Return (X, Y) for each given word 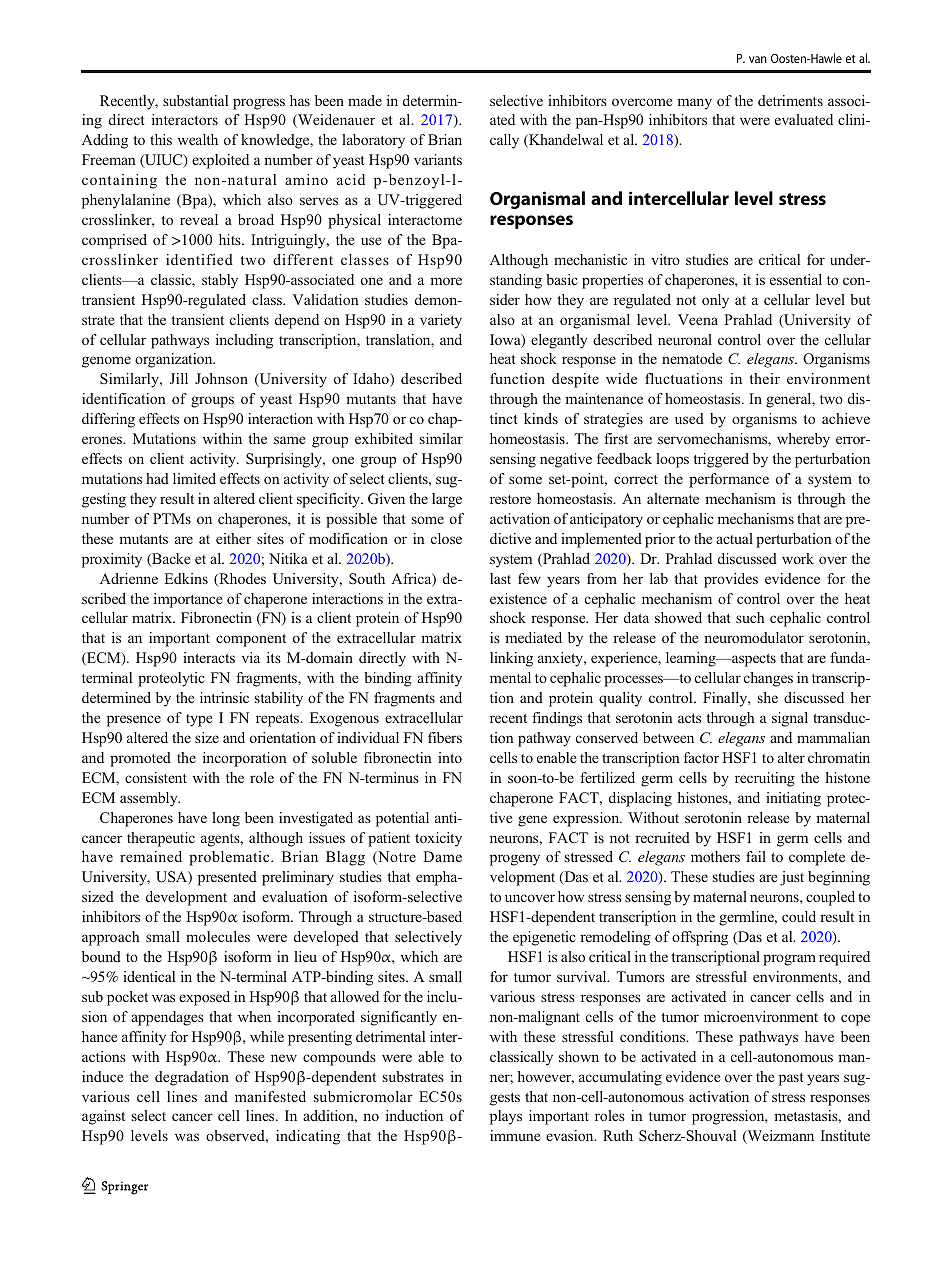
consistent (156, 777)
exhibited (384, 438)
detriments (790, 100)
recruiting (765, 779)
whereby (803, 440)
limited (194, 478)
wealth (198, 139)
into (450, 757)
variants (438, 159)
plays (506, 1117)
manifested (270, 1096)
